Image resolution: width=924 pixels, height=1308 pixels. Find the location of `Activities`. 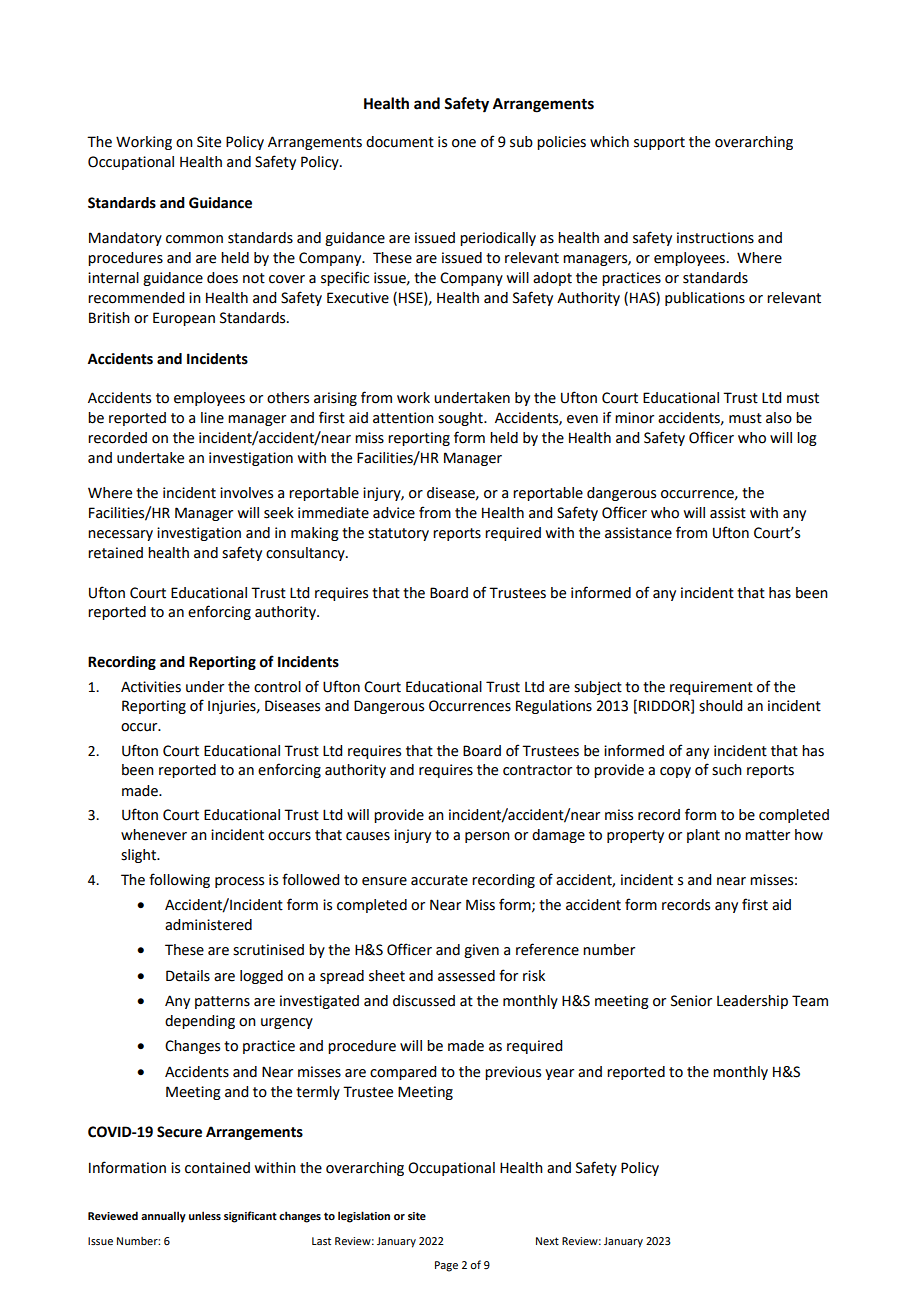

Activities is located at coordinates (151, 687).
